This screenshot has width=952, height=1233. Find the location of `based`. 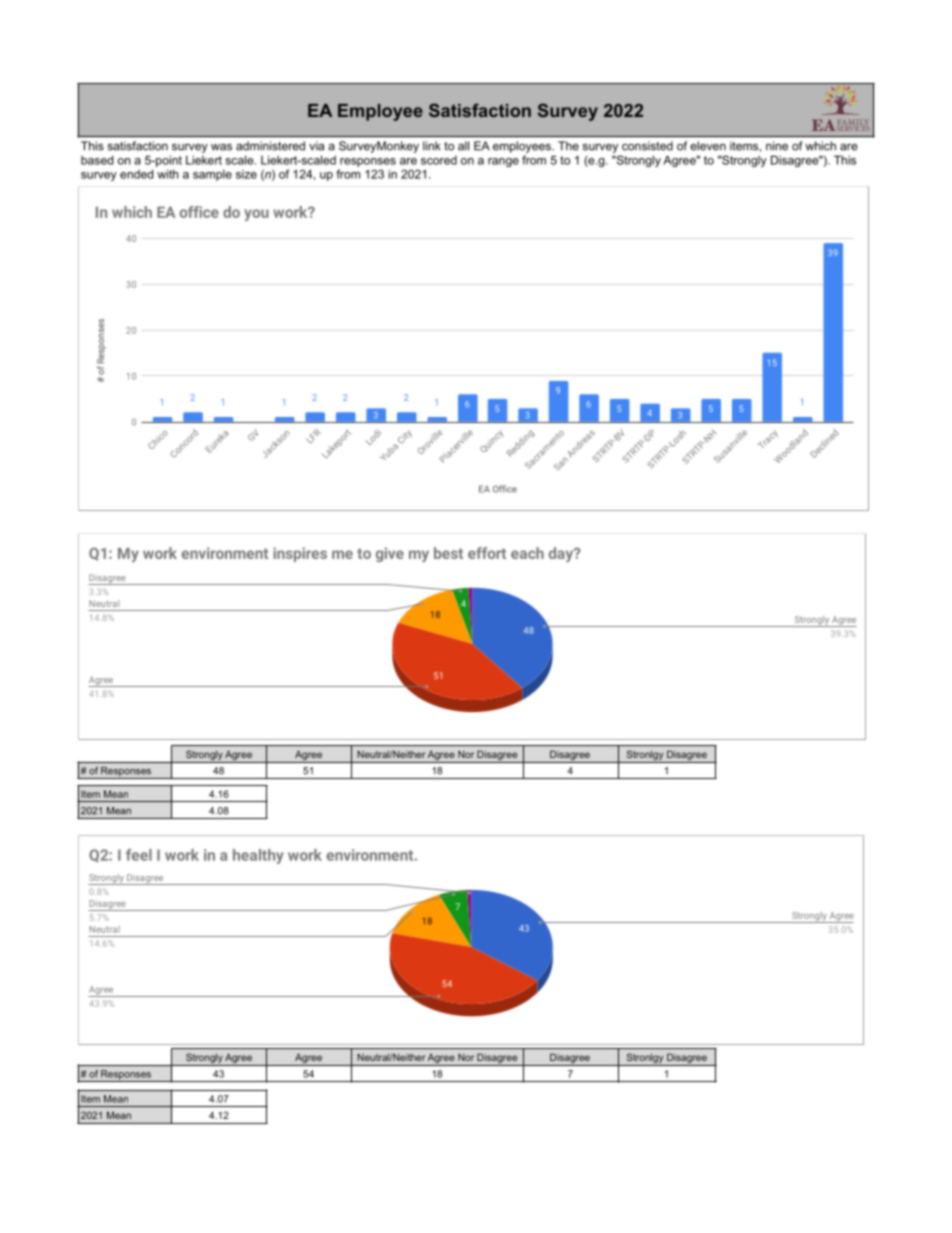

based is located at coordinates (97, 160).
